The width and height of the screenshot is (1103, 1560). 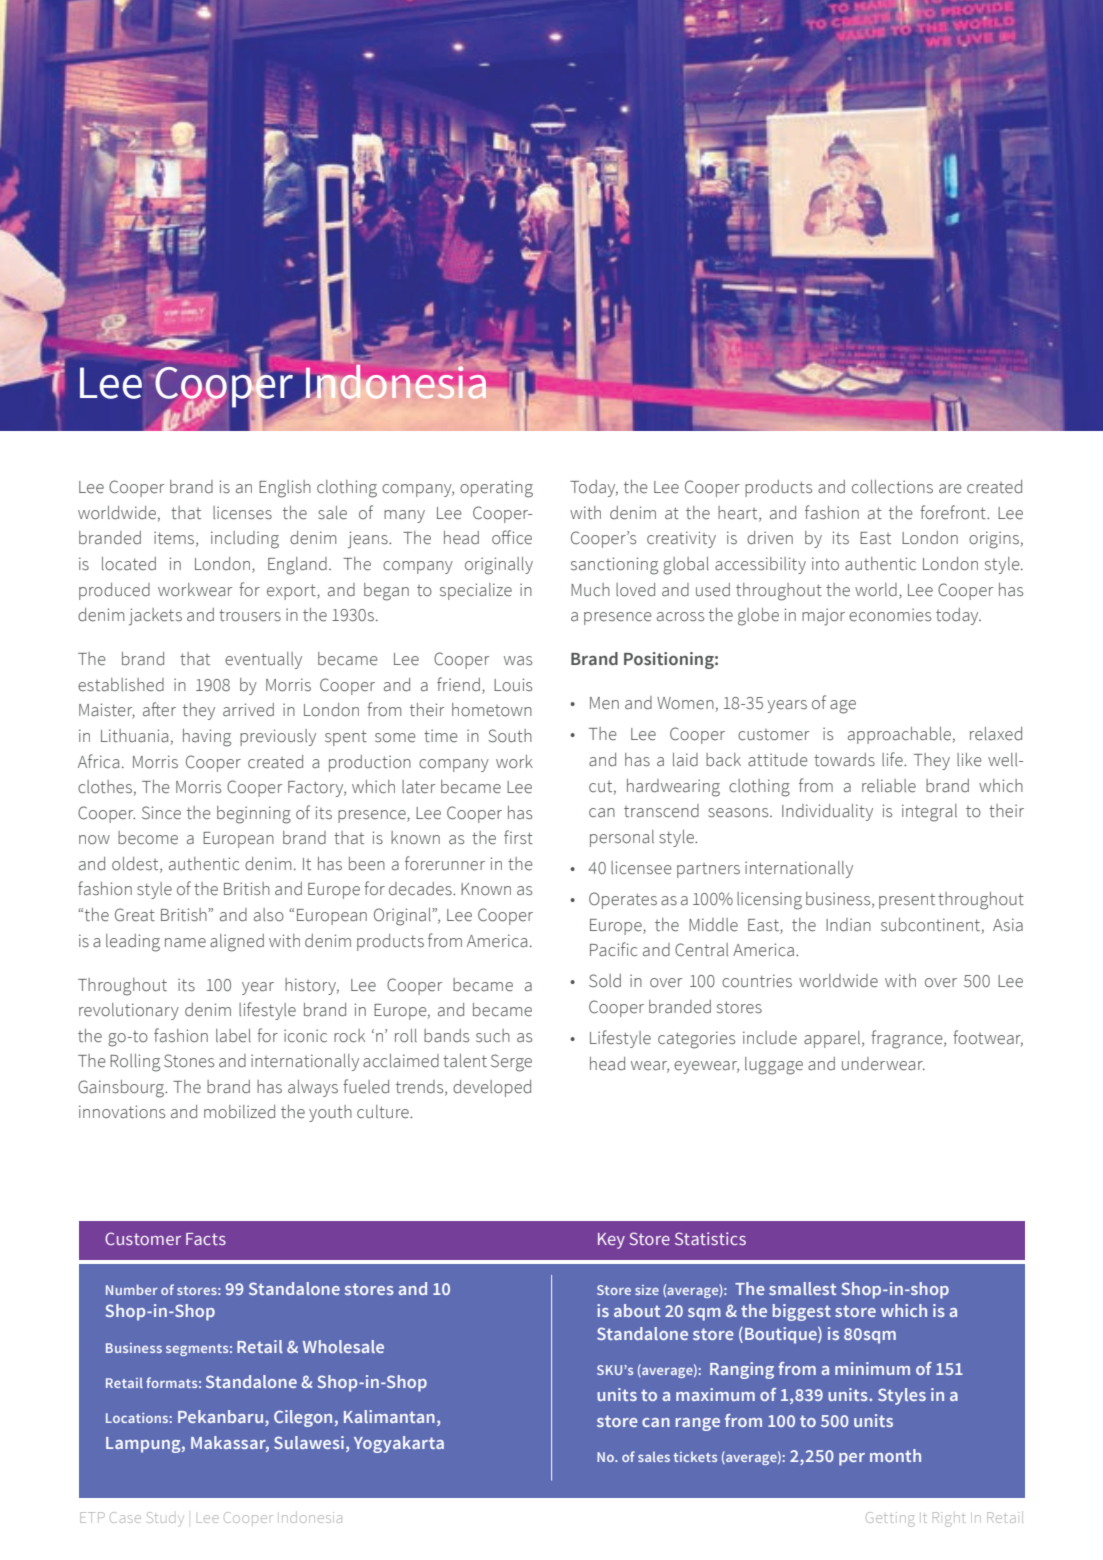 What do you see at coordinates (233, 1036) in the screenshot?
I see `label` at bounding box center [233, 1036].
